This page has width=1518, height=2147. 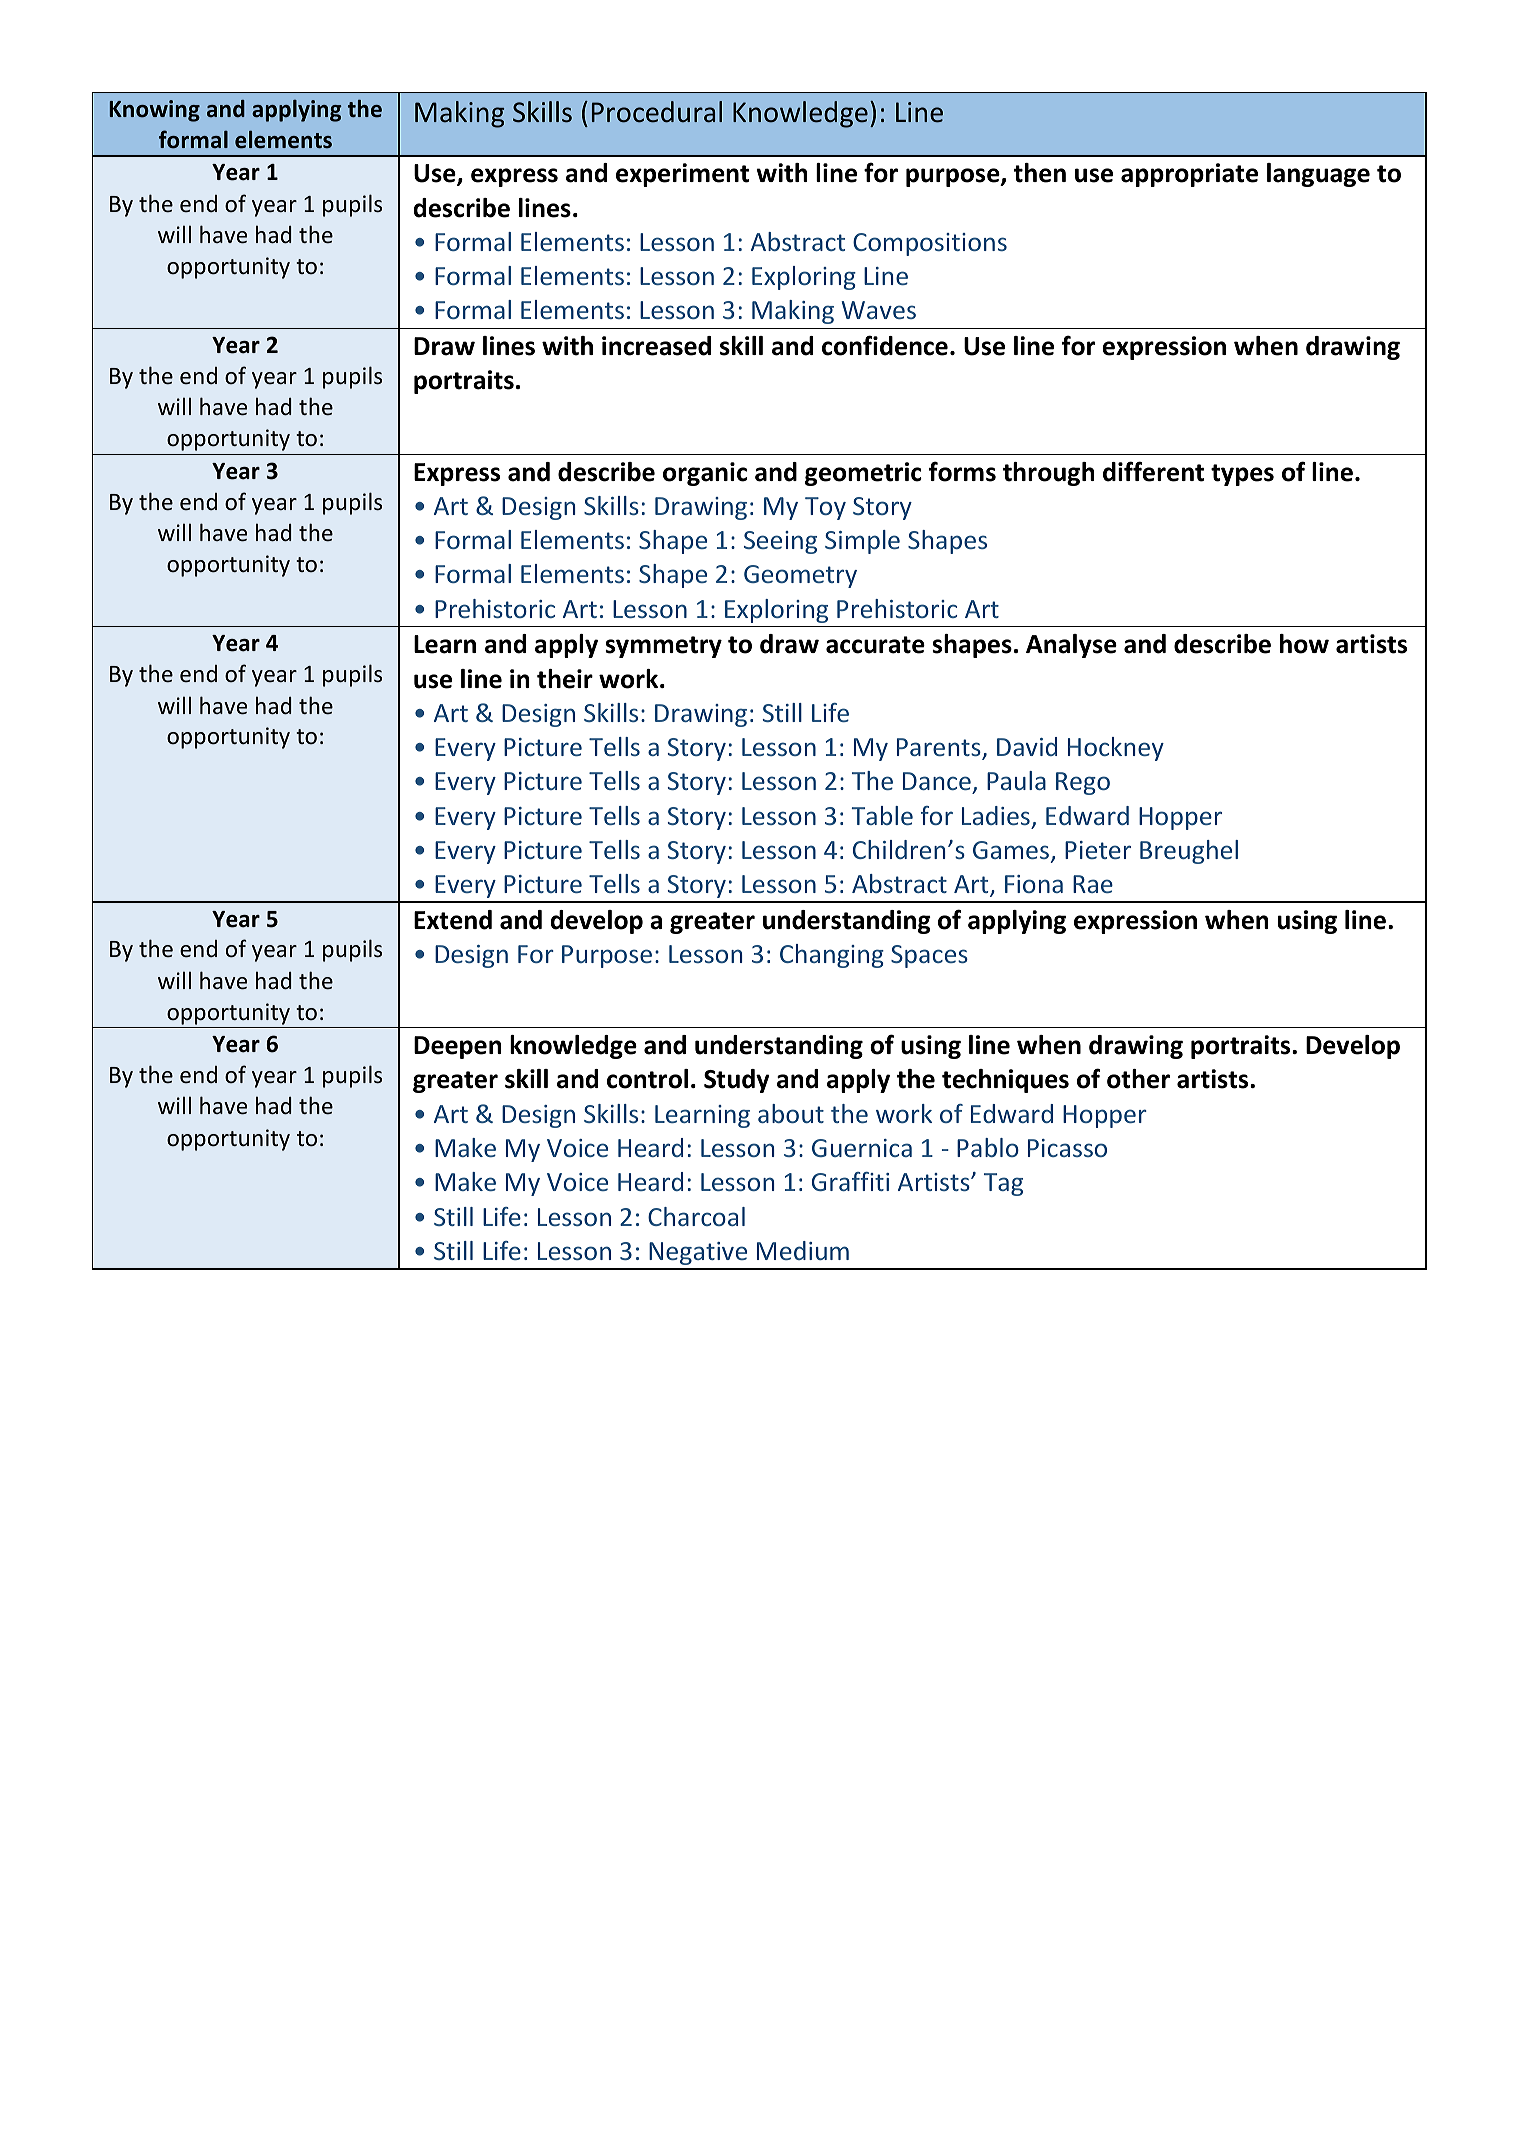 I want to click on Pieter, so click(x=1098, y=850).
